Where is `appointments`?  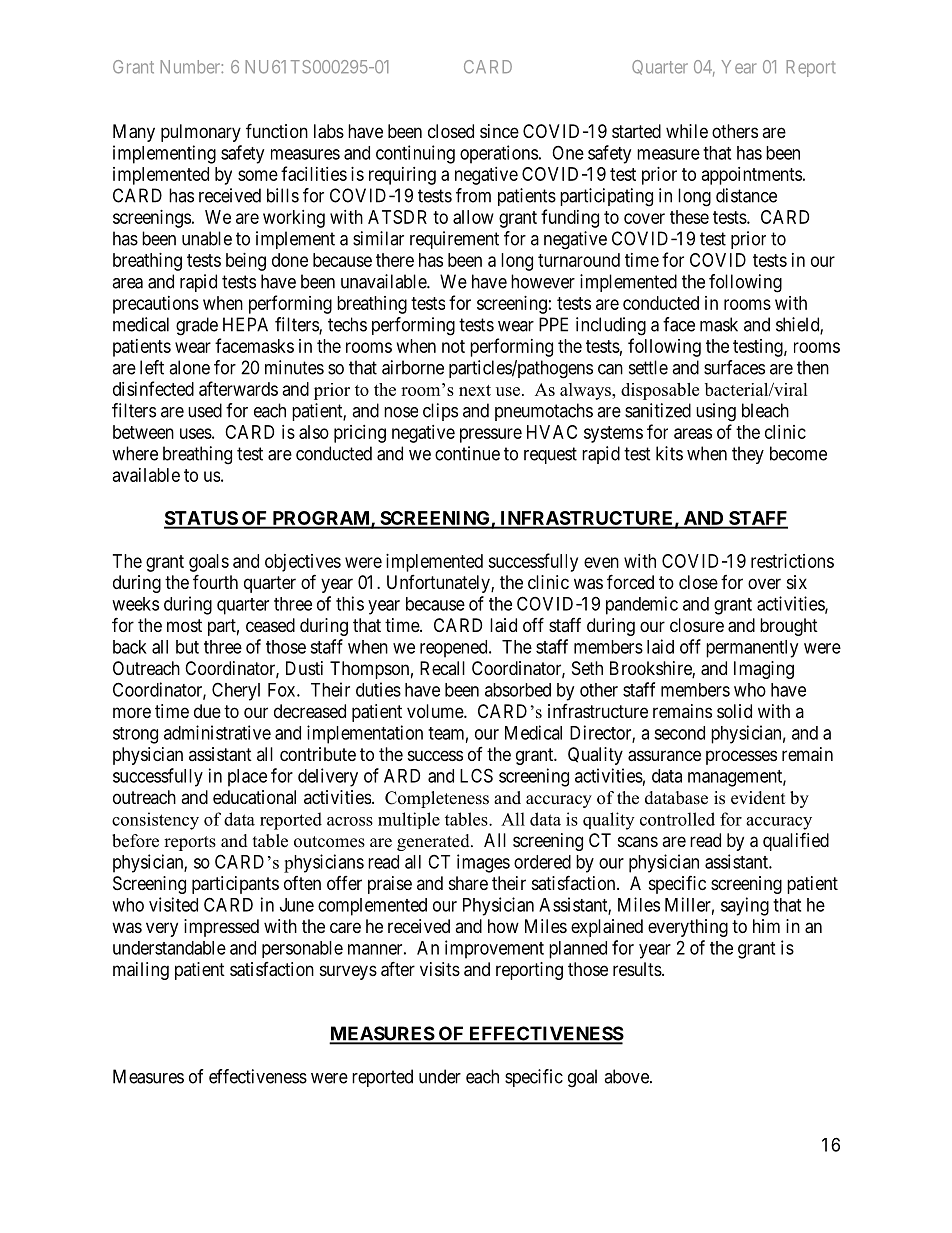
appointments is located at coordinates (752, 176).
